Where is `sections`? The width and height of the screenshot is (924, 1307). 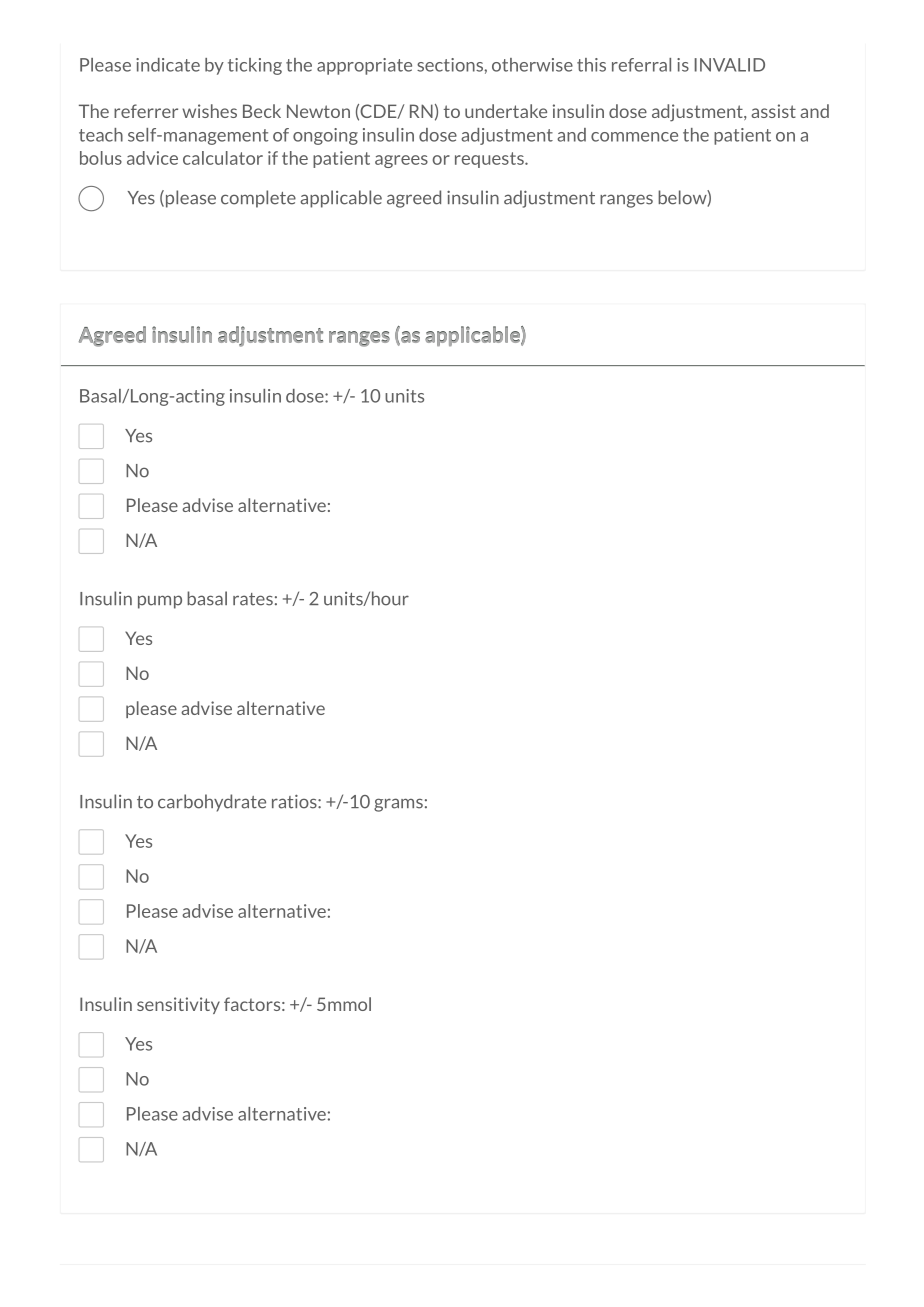 sections is located at coordinates (451, 65).
